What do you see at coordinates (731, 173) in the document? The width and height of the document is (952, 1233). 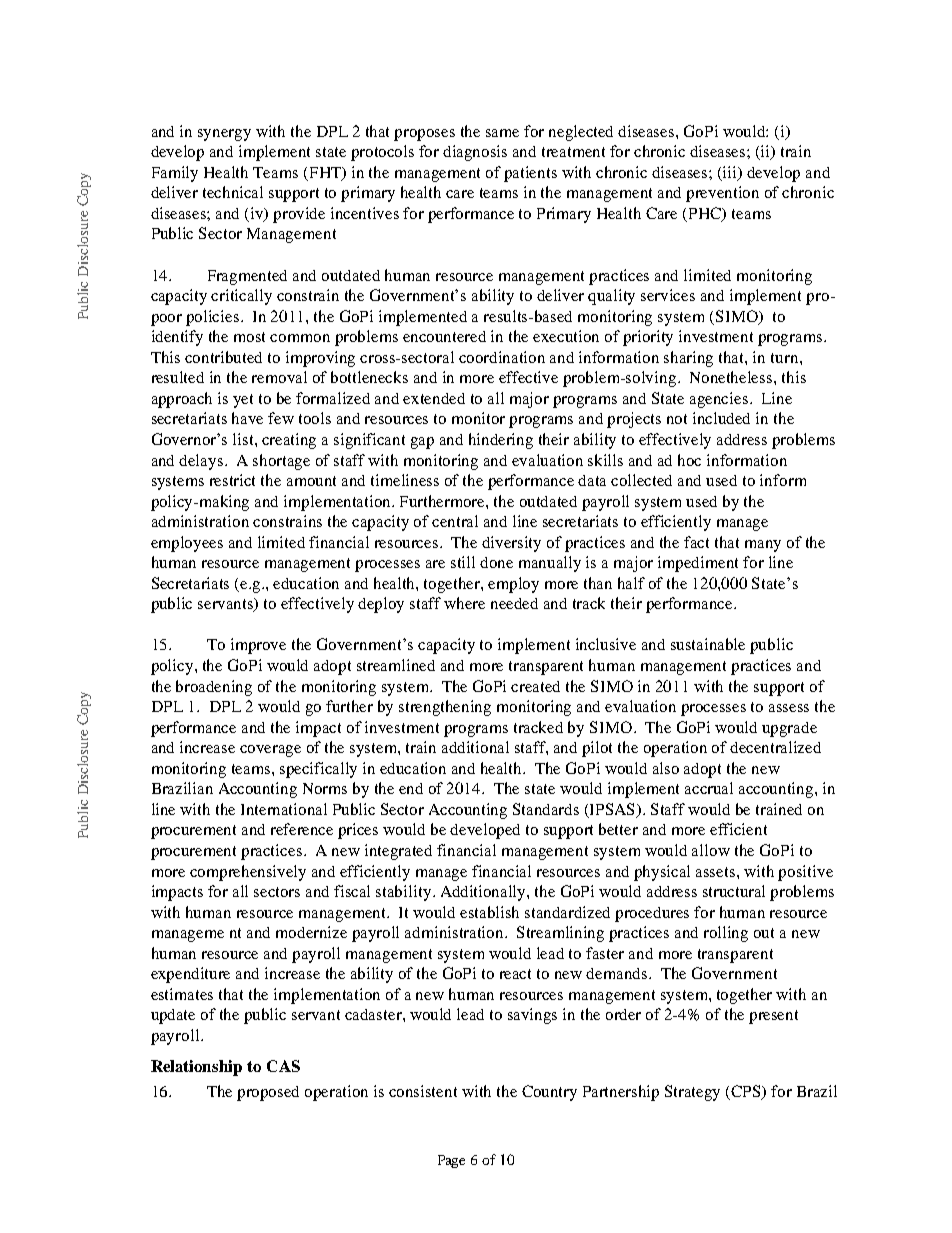 I see `iii` at bounding box center [731, 173].
